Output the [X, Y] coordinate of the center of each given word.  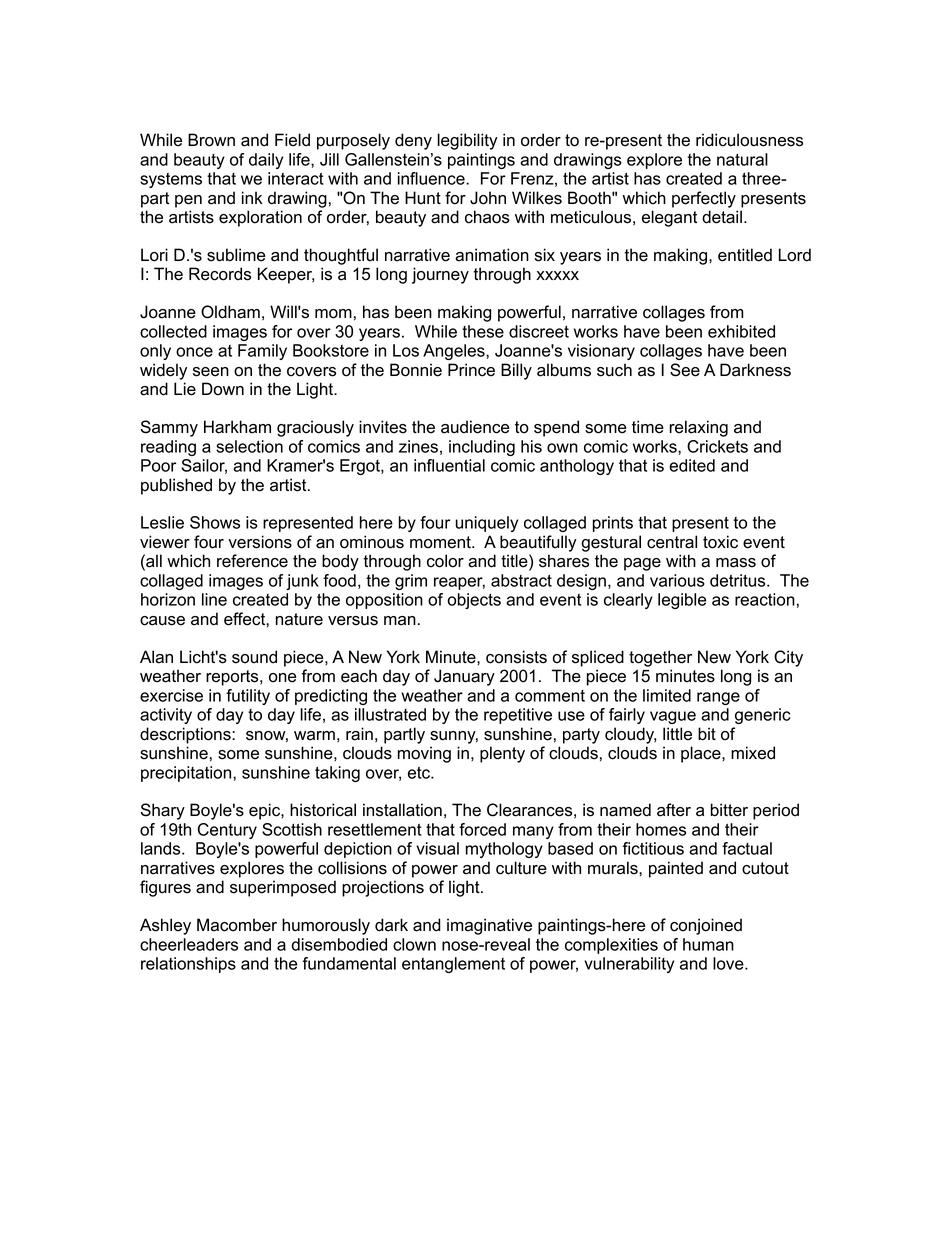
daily [266, 161]
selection [249, 446]
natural [742, 159]
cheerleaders [189, 944]
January [464, 677]
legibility [468, 141]
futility [248, 697]
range [718, 698]
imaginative [489, 926]
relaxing [699, 428]
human [708, 944]
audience [475, 427]
